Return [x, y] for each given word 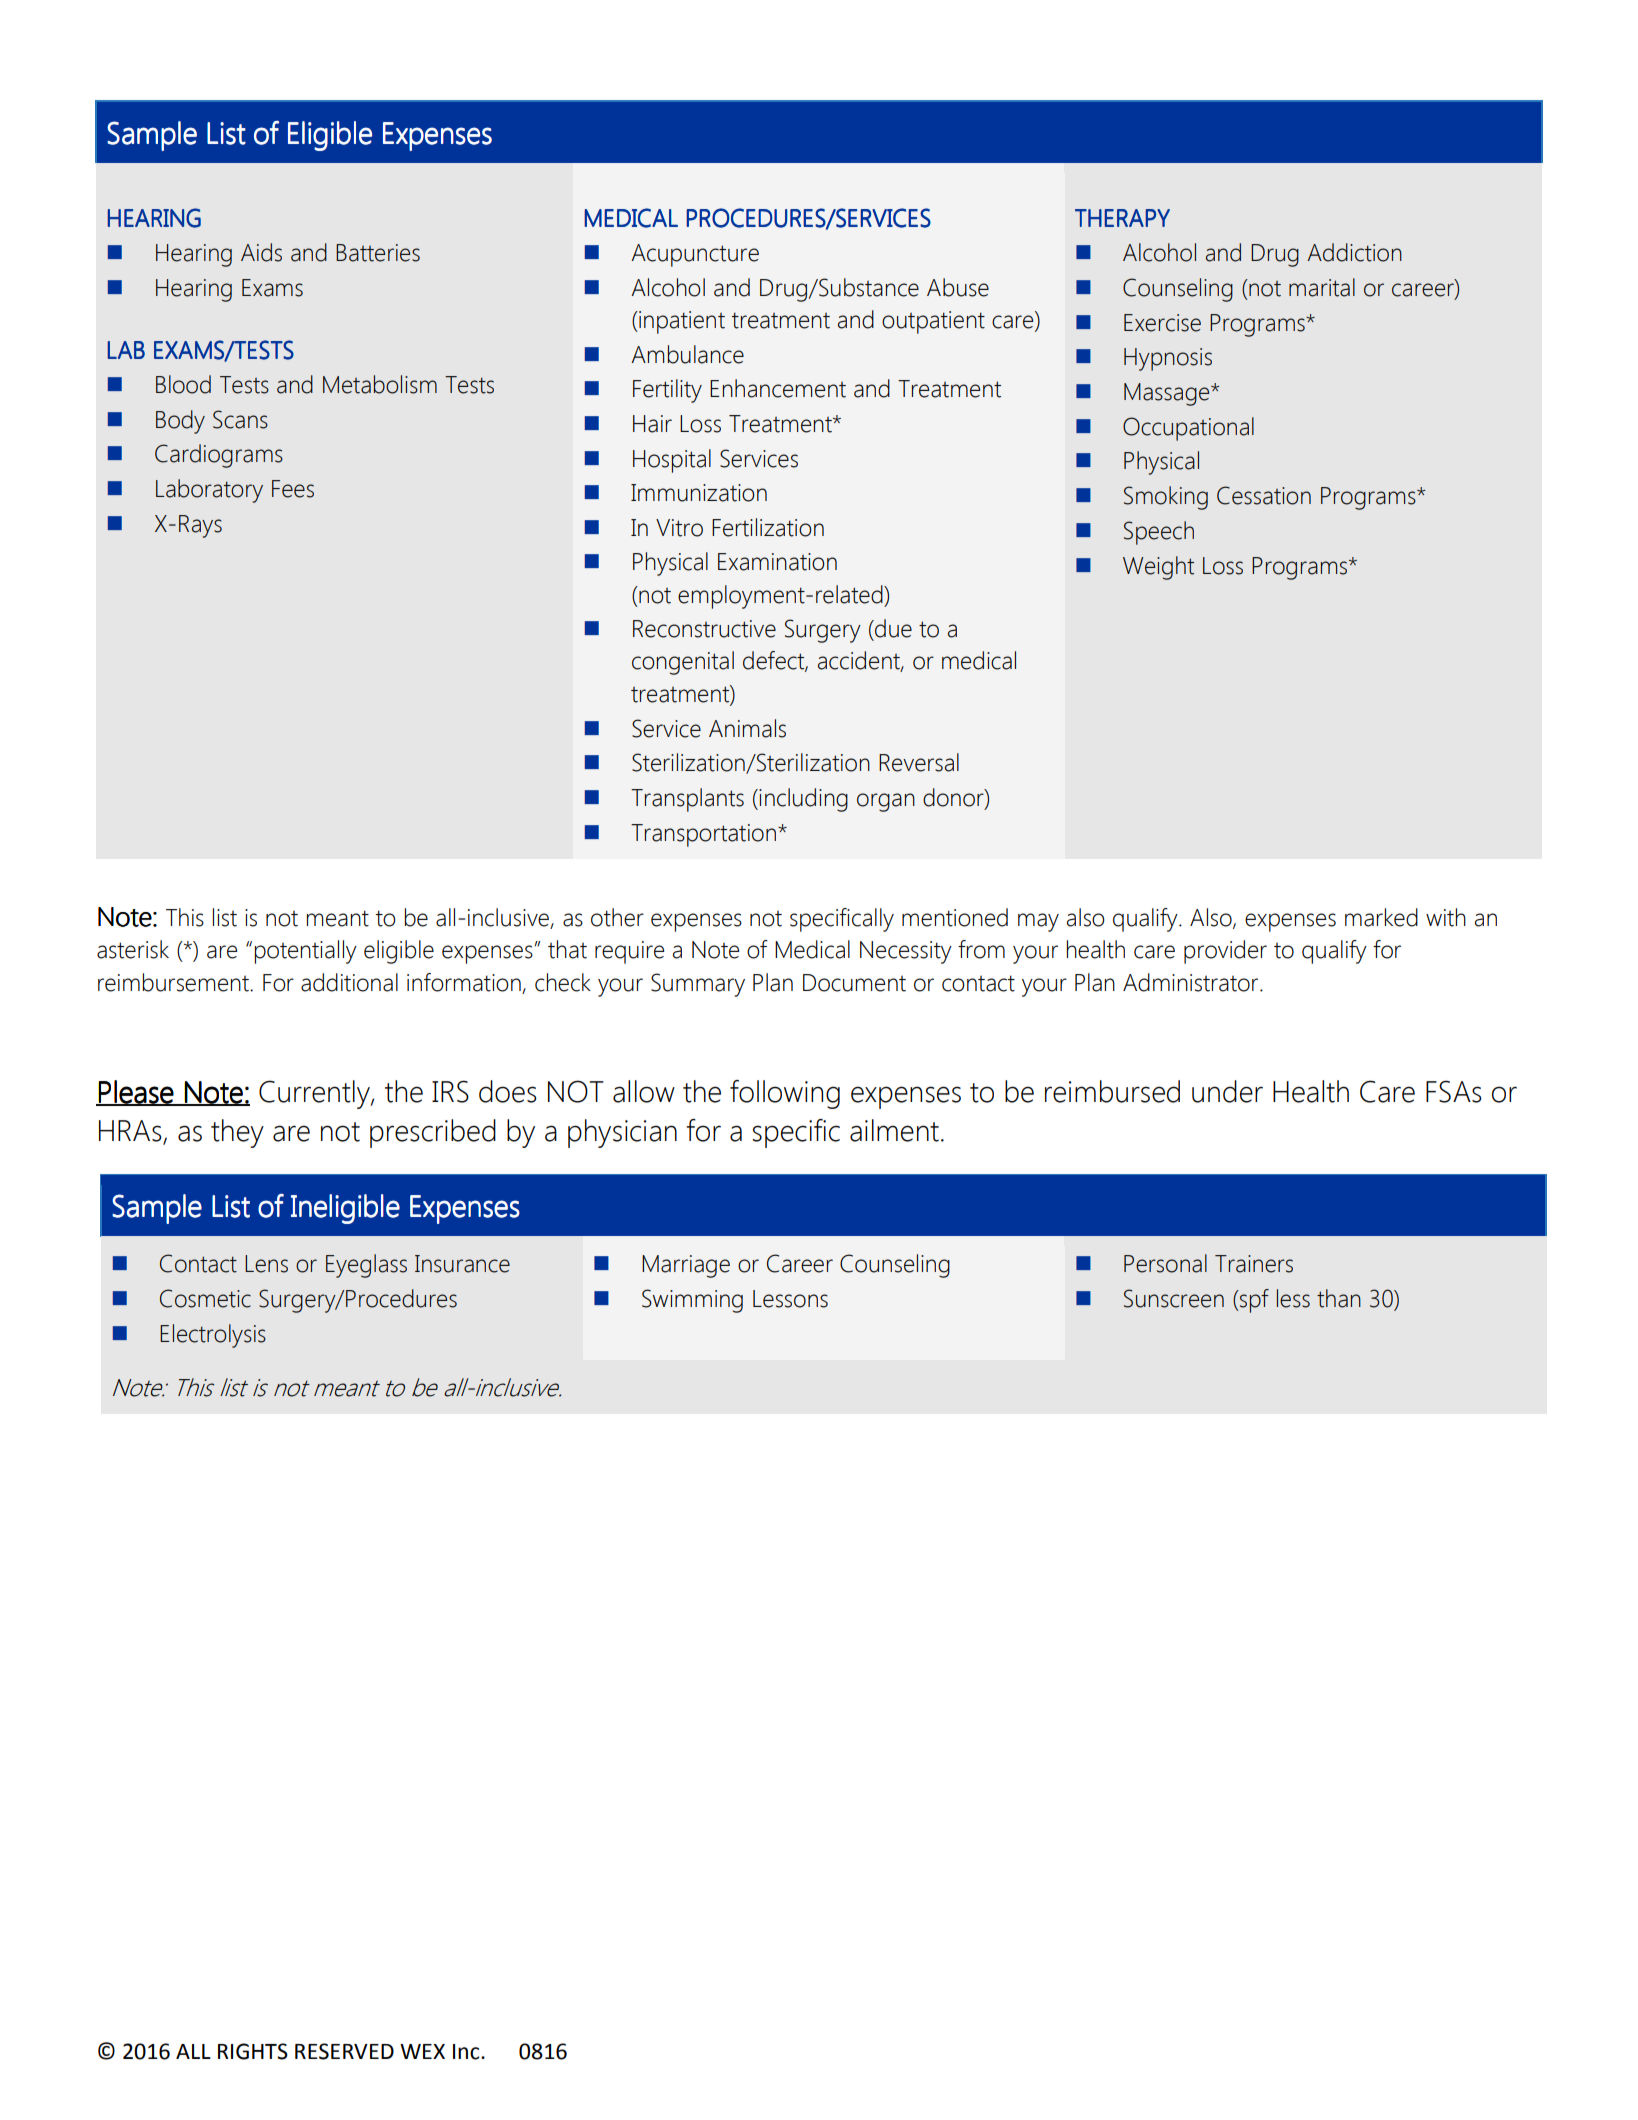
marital [1322, 287]
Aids [261, 252]
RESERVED [344, 2051]
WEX [422, 2051]
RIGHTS [253, 2051]
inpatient [681, 322]
